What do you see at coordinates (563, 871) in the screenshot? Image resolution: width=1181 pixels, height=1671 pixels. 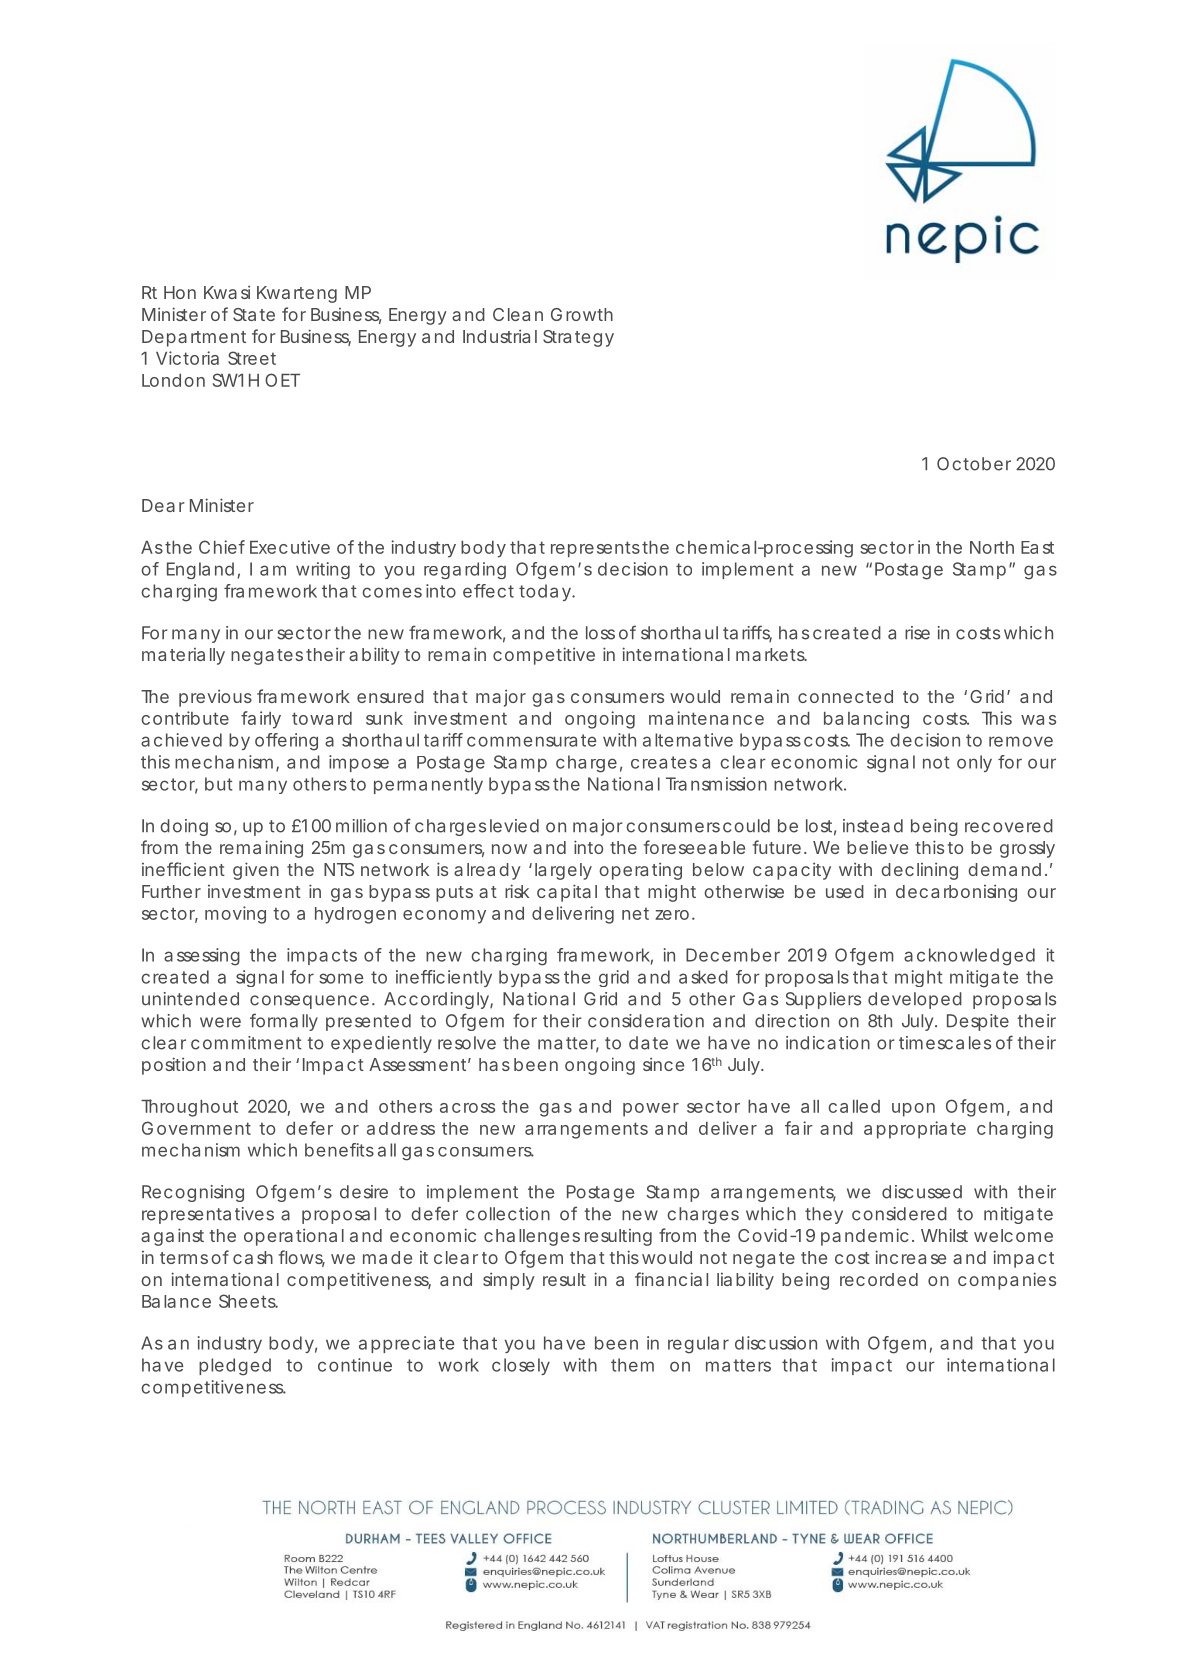 I see `largely` at bounding box center [563, 871].
